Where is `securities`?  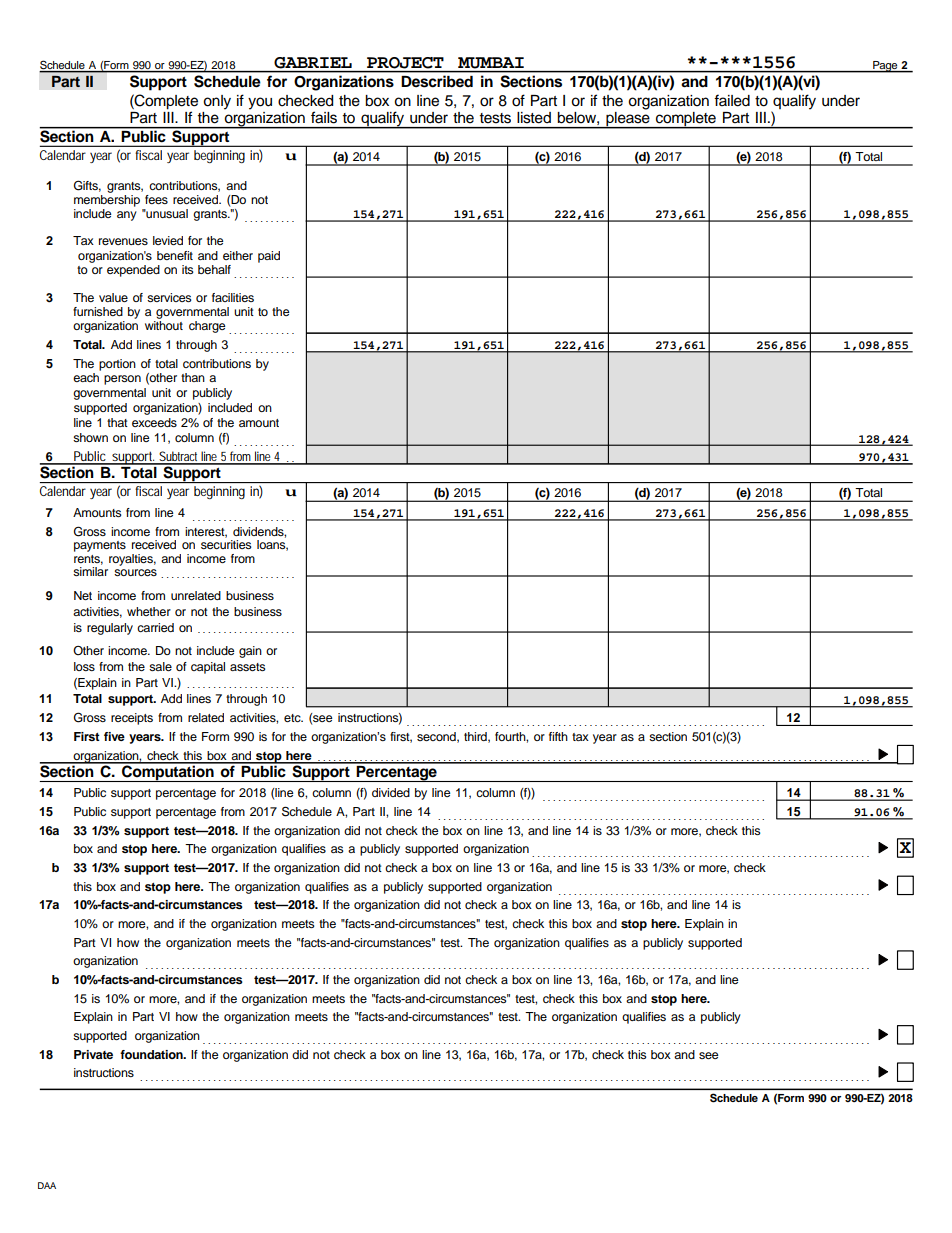 securities is located at coordinates (226, 543).
